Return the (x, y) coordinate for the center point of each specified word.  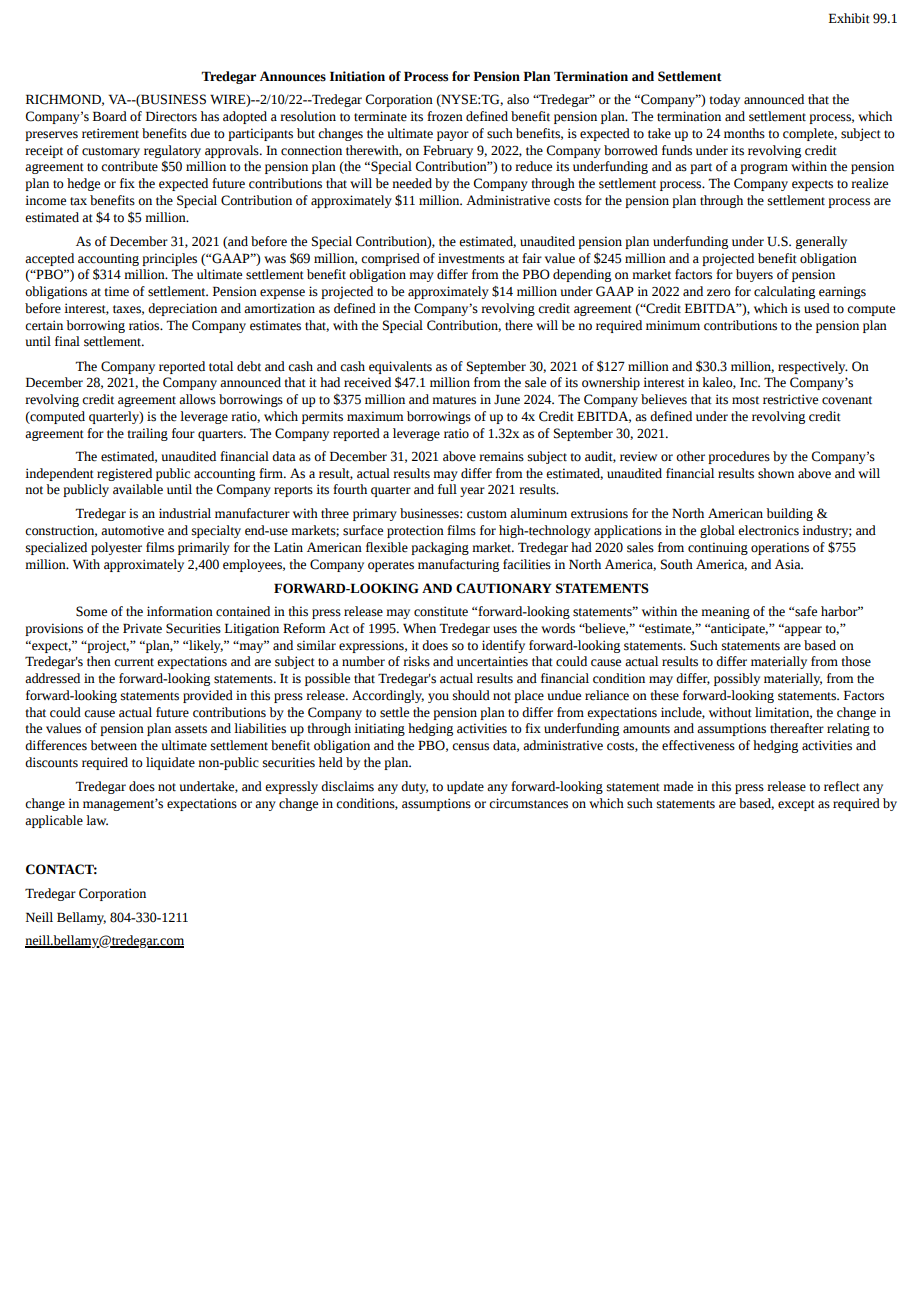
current (134, 662)
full (447, 489)
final (67, 341)
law (97, 820)
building (789, 514)
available (138, 489)
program (764, 169)
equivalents (400, 367)
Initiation (357, 76)
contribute (129, 166)
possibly (737, 679)
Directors (171, 116)
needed (412, 183)
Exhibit (849, 18)
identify (503, 646)
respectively (813, 367)
